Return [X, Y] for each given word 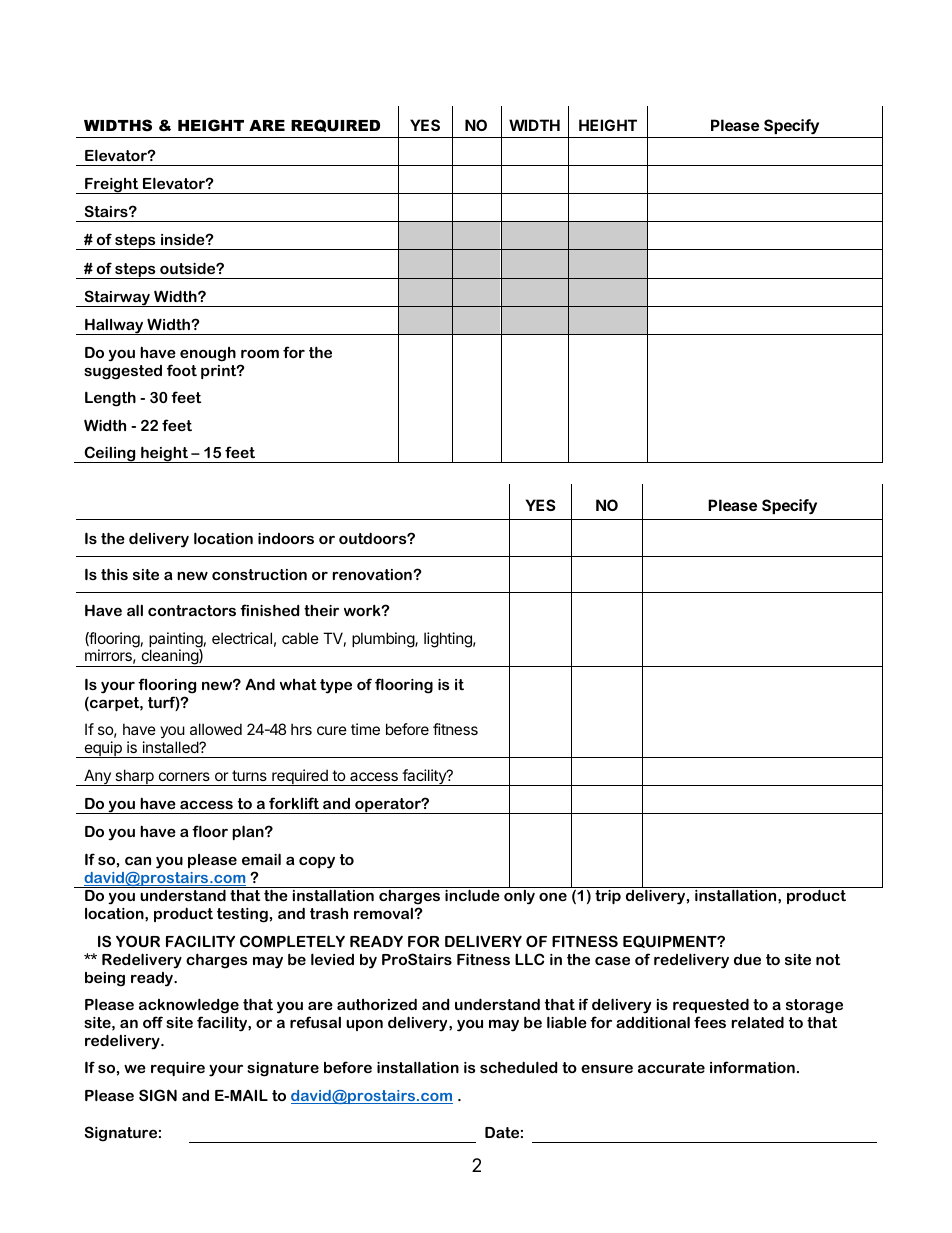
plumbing [384, 640]
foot [182, 370]
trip [608, 897]
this [114, 574]
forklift [294, 803]
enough [208, 354]
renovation [373, 574]
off [153, 1022]
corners [184, 776]
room [260, 353]
